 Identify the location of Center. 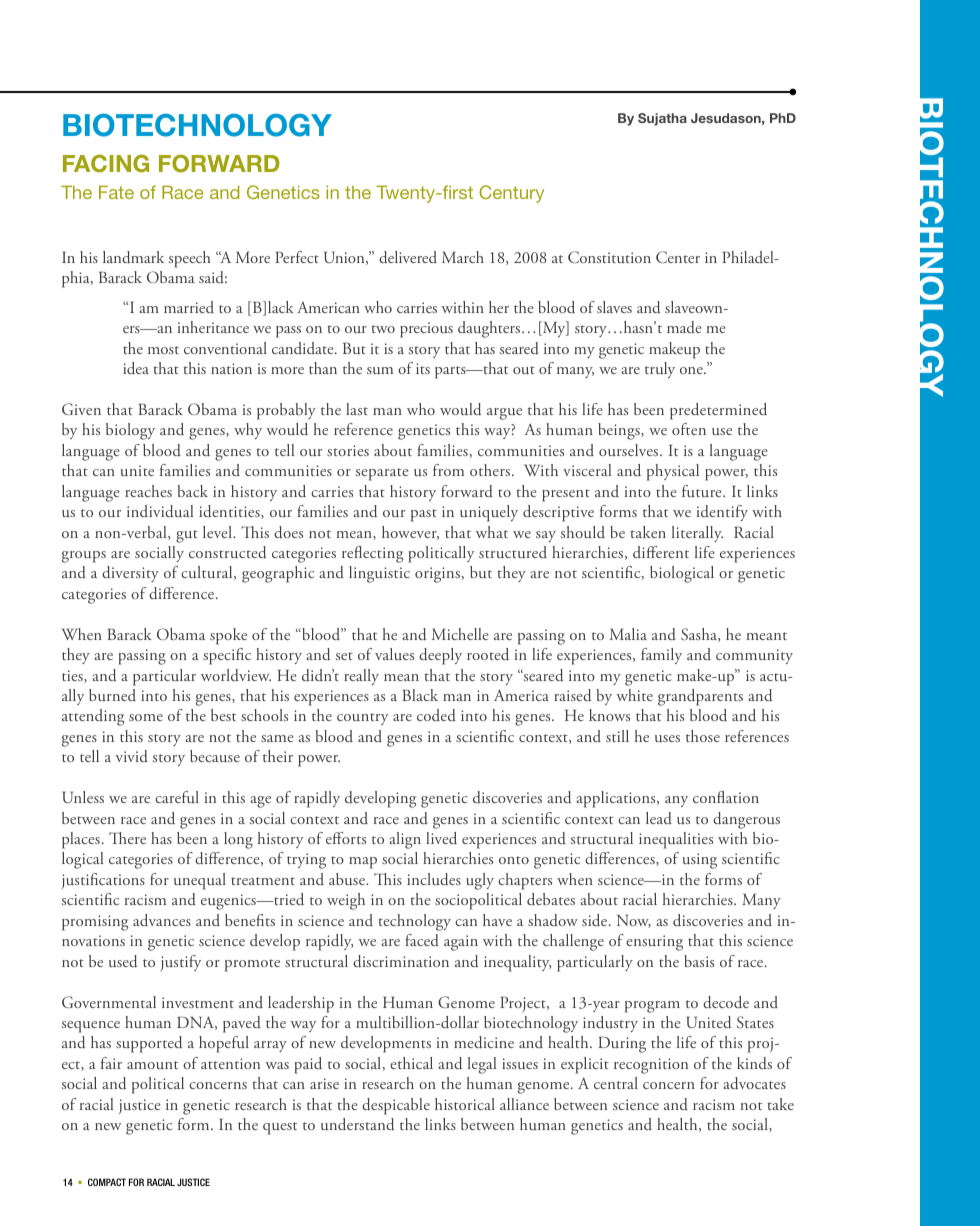
(678, 257).
